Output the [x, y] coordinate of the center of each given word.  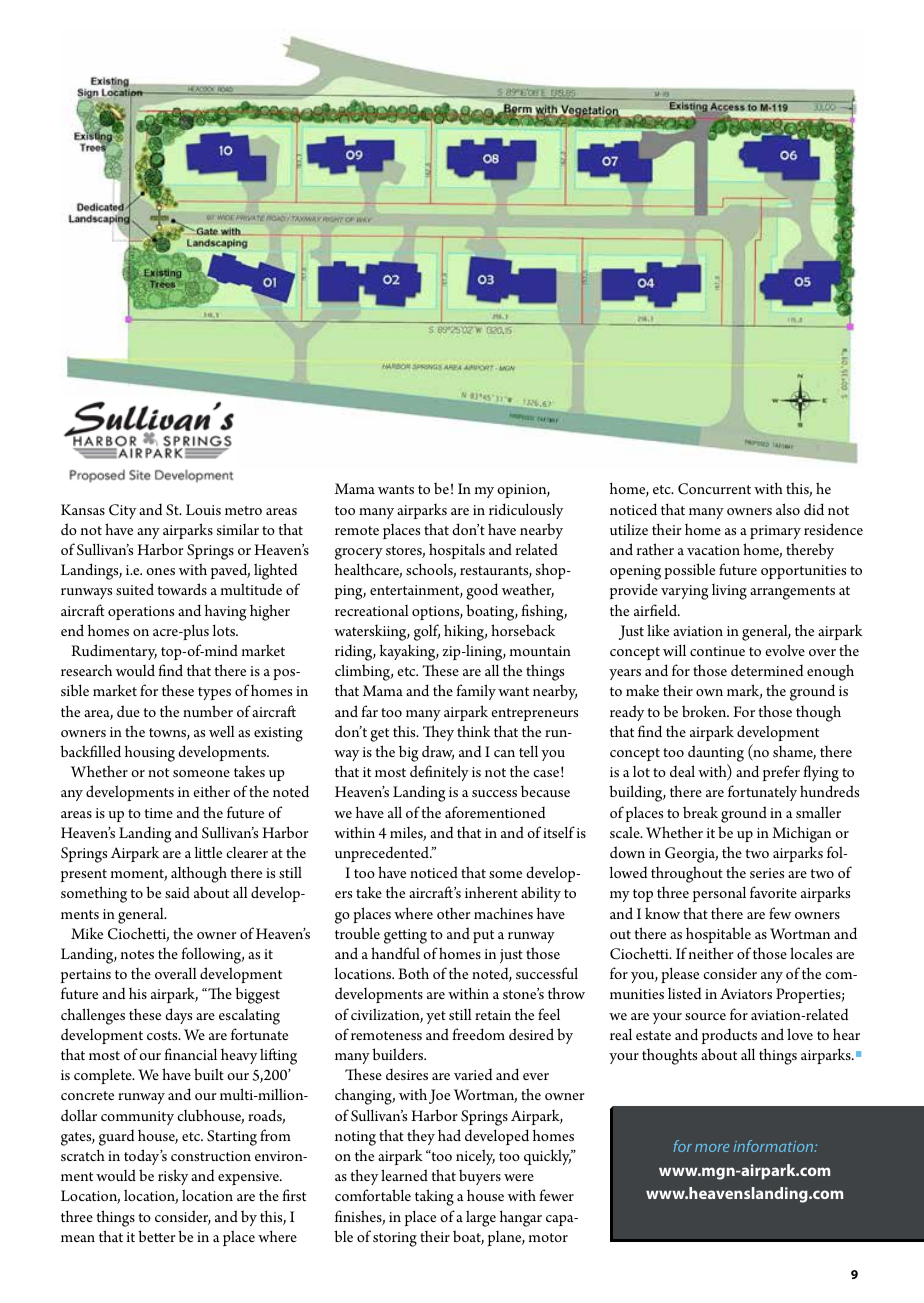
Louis [203, 509]
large [481, 1218]
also [788, 509]
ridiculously [526, 511]
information [775, 1146]
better [157, 1236]
